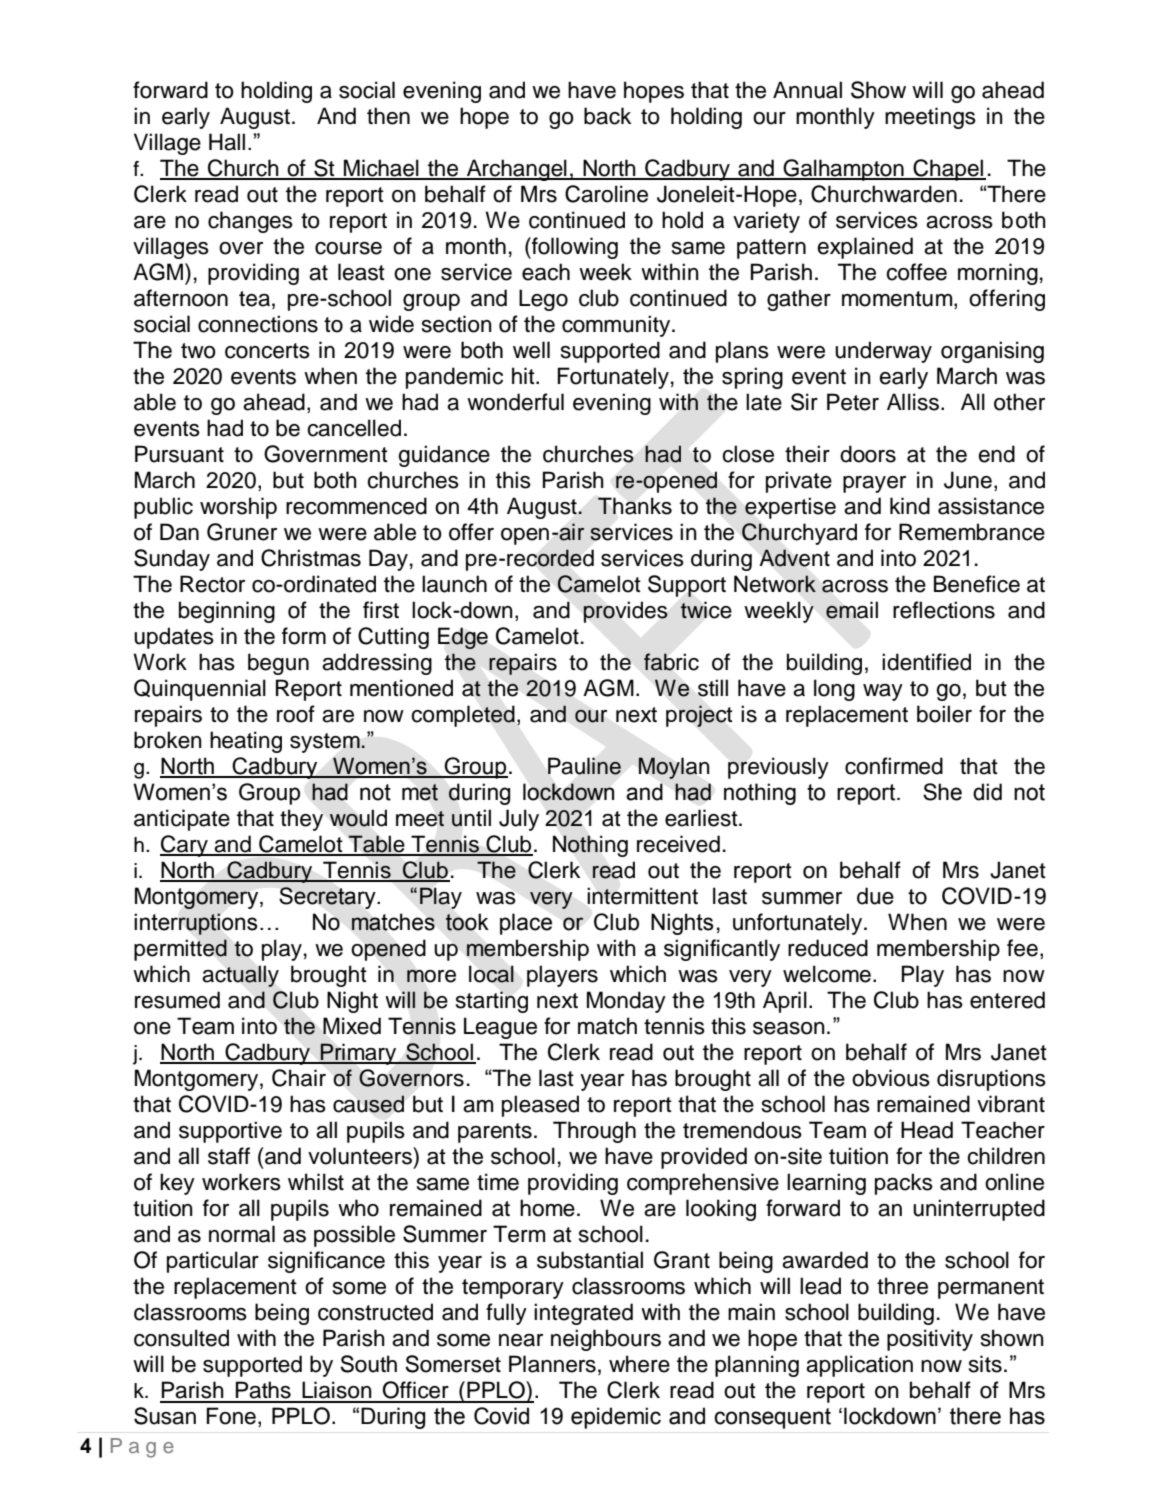 The height and width of the page is (1492, 1153). I want to click on Hall, so click(227, 142).
